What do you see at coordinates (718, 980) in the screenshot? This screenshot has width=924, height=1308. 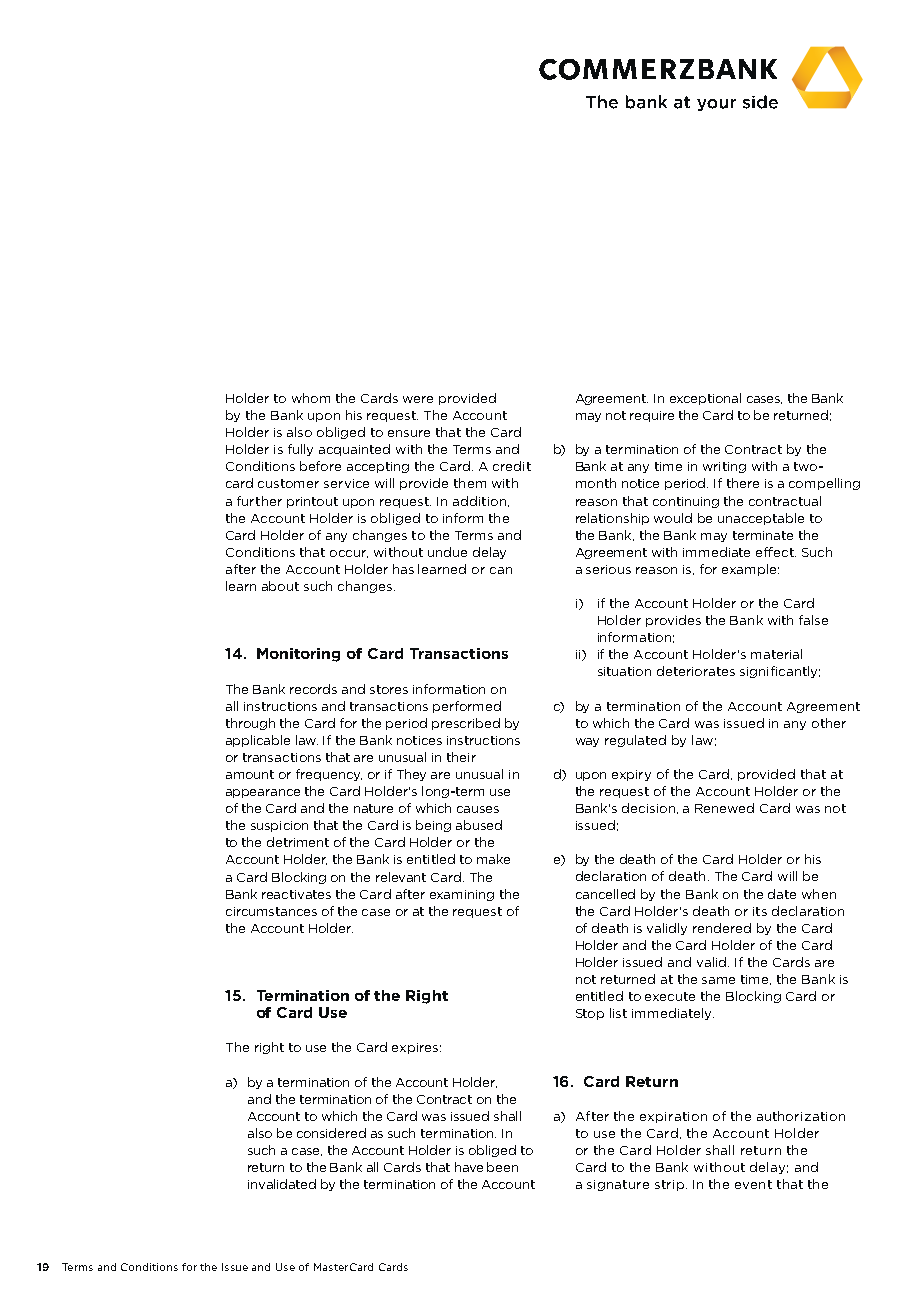 I see `same` at bounding box center [718, 980].
